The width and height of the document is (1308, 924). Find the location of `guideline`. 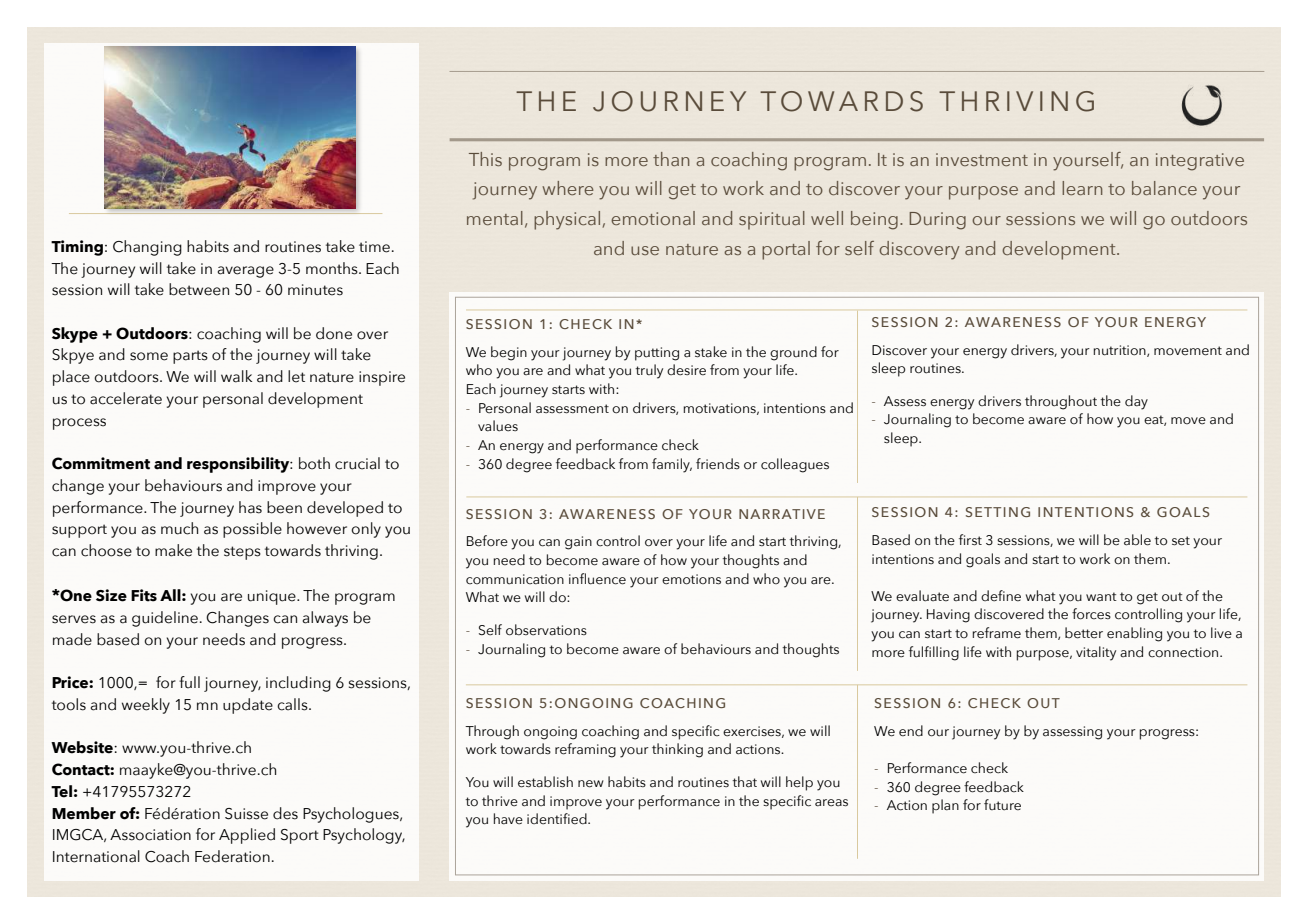

guideline is located at coordinates (165, 619).
